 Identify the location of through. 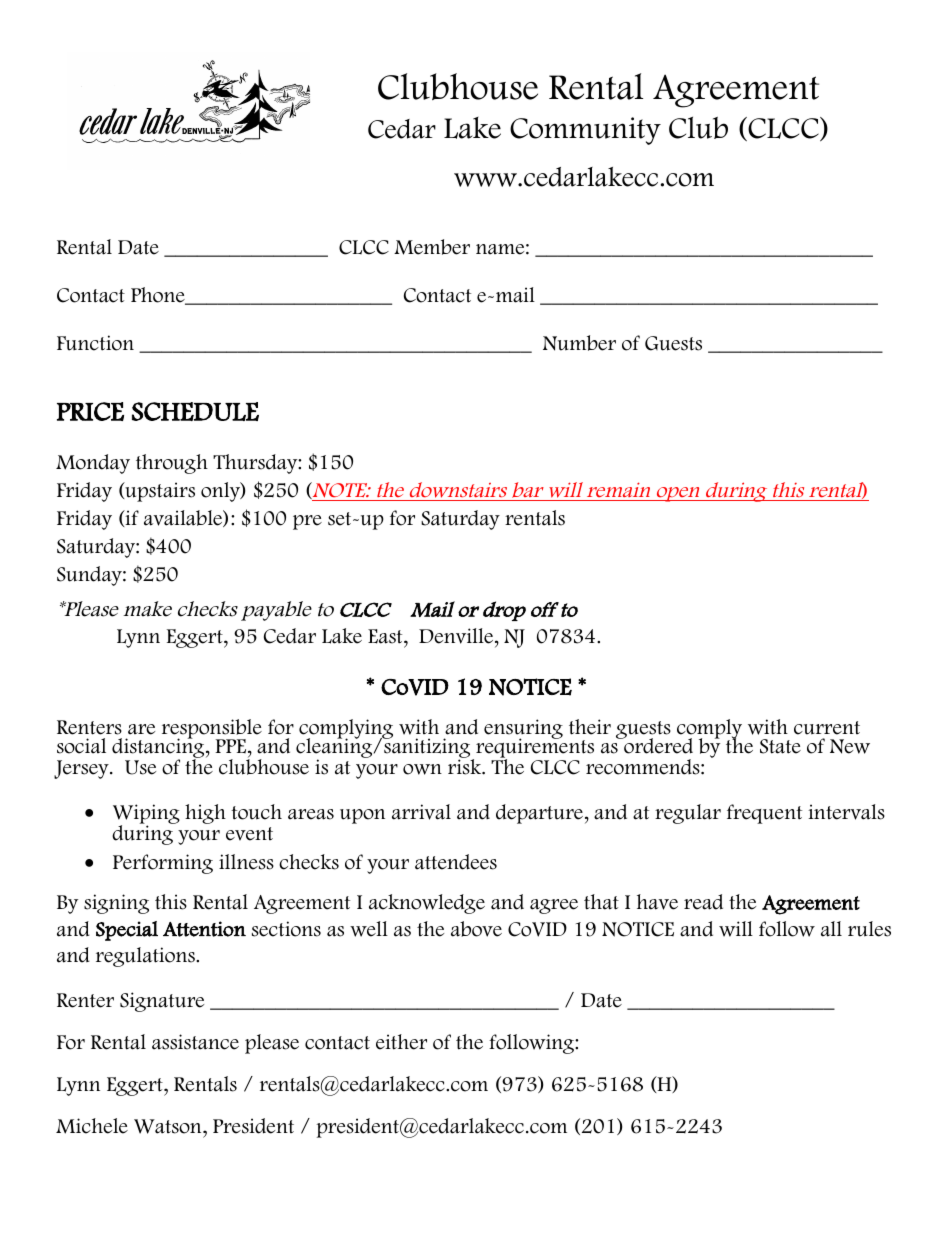
(172, 464).
